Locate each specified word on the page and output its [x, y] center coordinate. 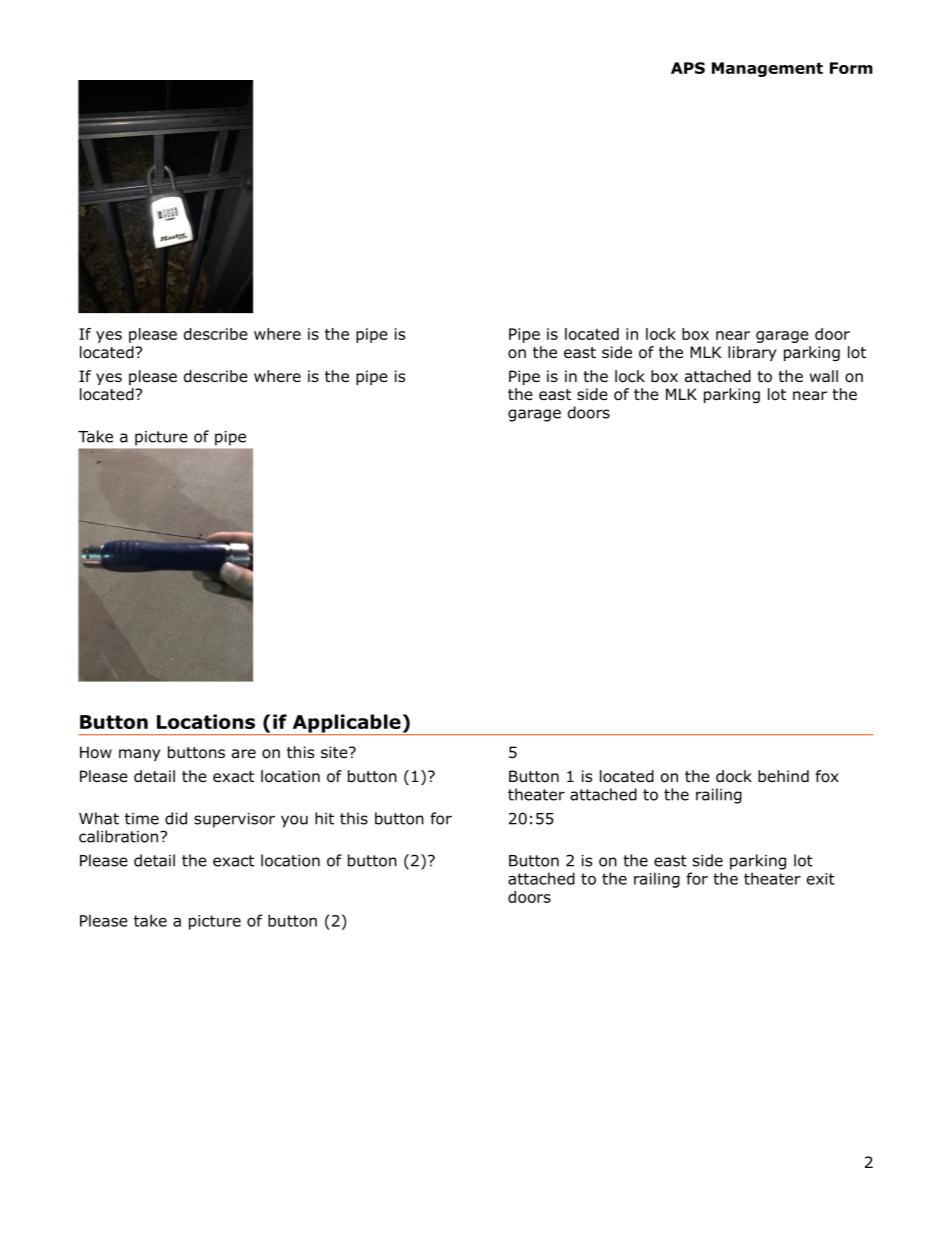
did [176, 818]
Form [851, 68]
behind [783, 776]
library [752, 353]
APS [688, 68]
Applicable [346, 724]
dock [734, 776]
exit [821, 879]
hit [324, 818]
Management [767, 69]
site [335, 752]
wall [824, 376]
